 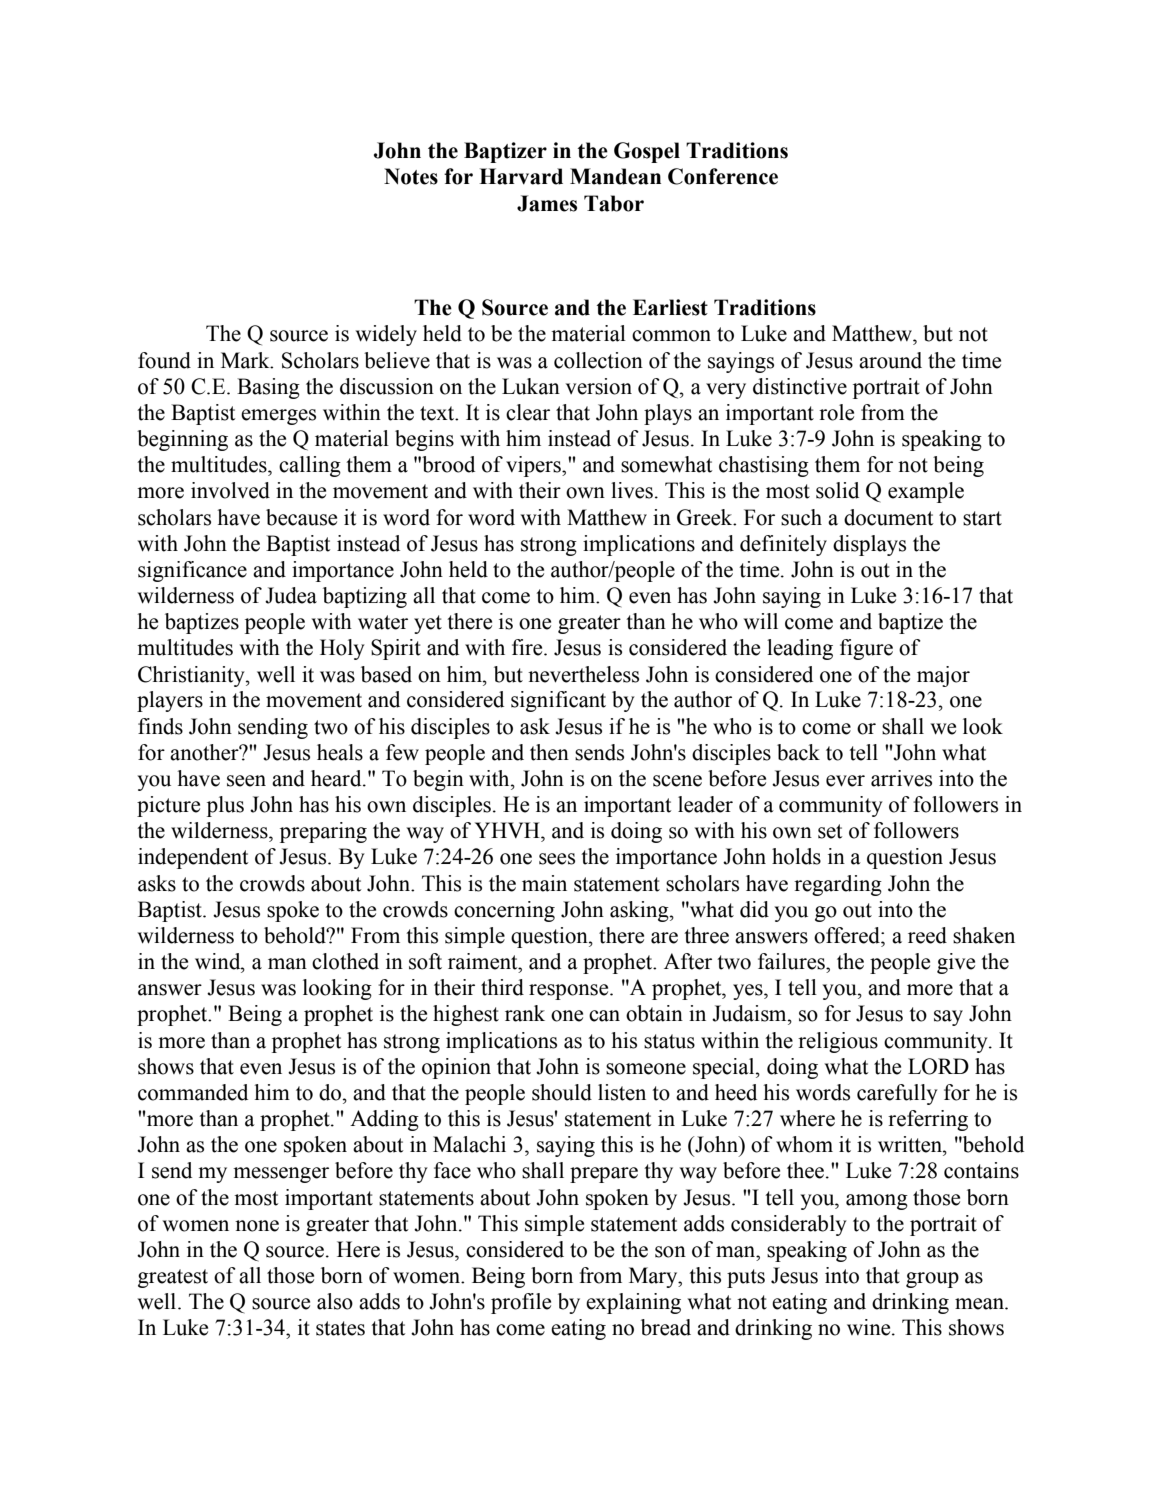 What do you see at coordinates (547, 203) in the screenshot?
I see `James` at bounding box center [547, 203].
